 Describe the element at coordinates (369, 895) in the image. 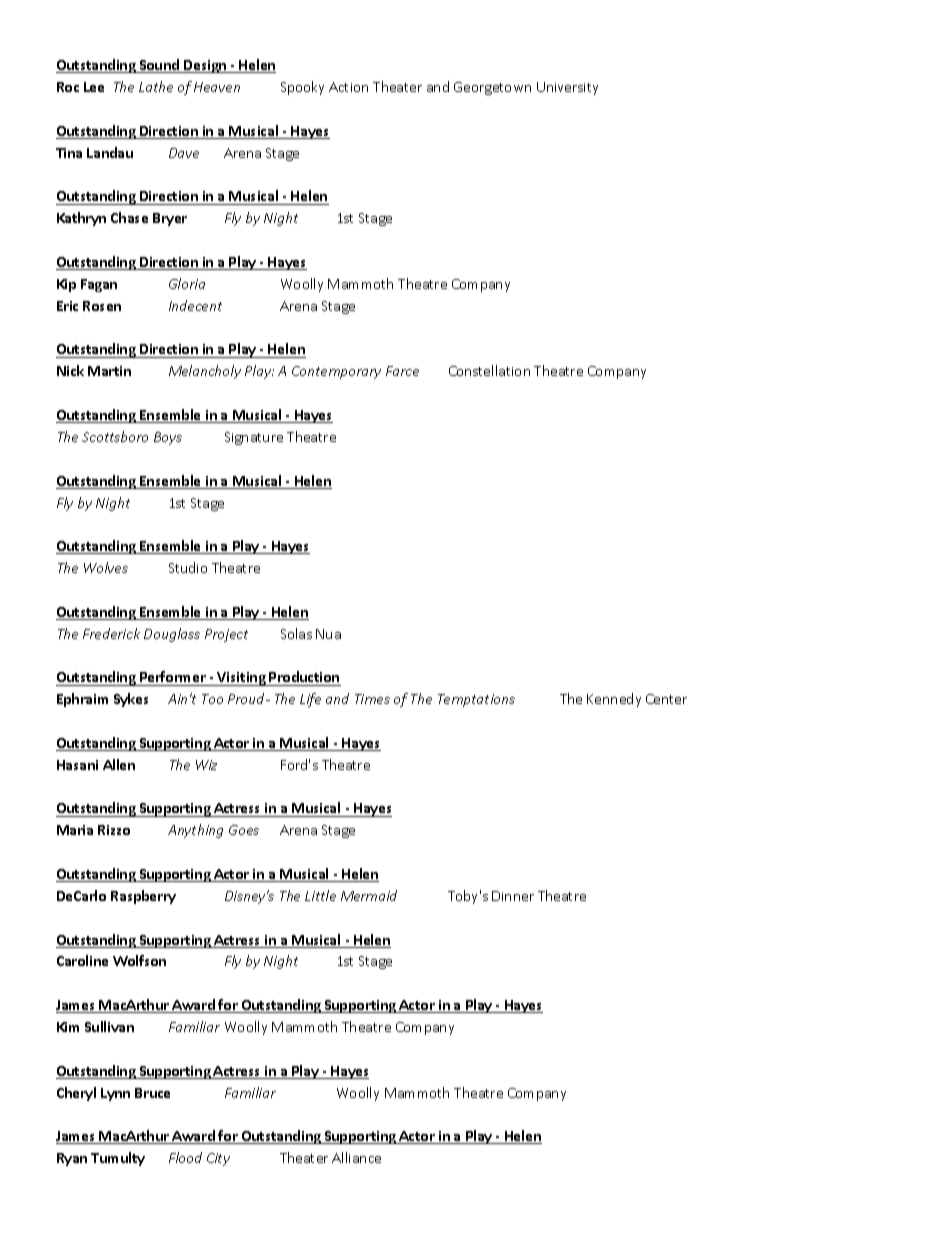

I see `Mermaid` at that location.
